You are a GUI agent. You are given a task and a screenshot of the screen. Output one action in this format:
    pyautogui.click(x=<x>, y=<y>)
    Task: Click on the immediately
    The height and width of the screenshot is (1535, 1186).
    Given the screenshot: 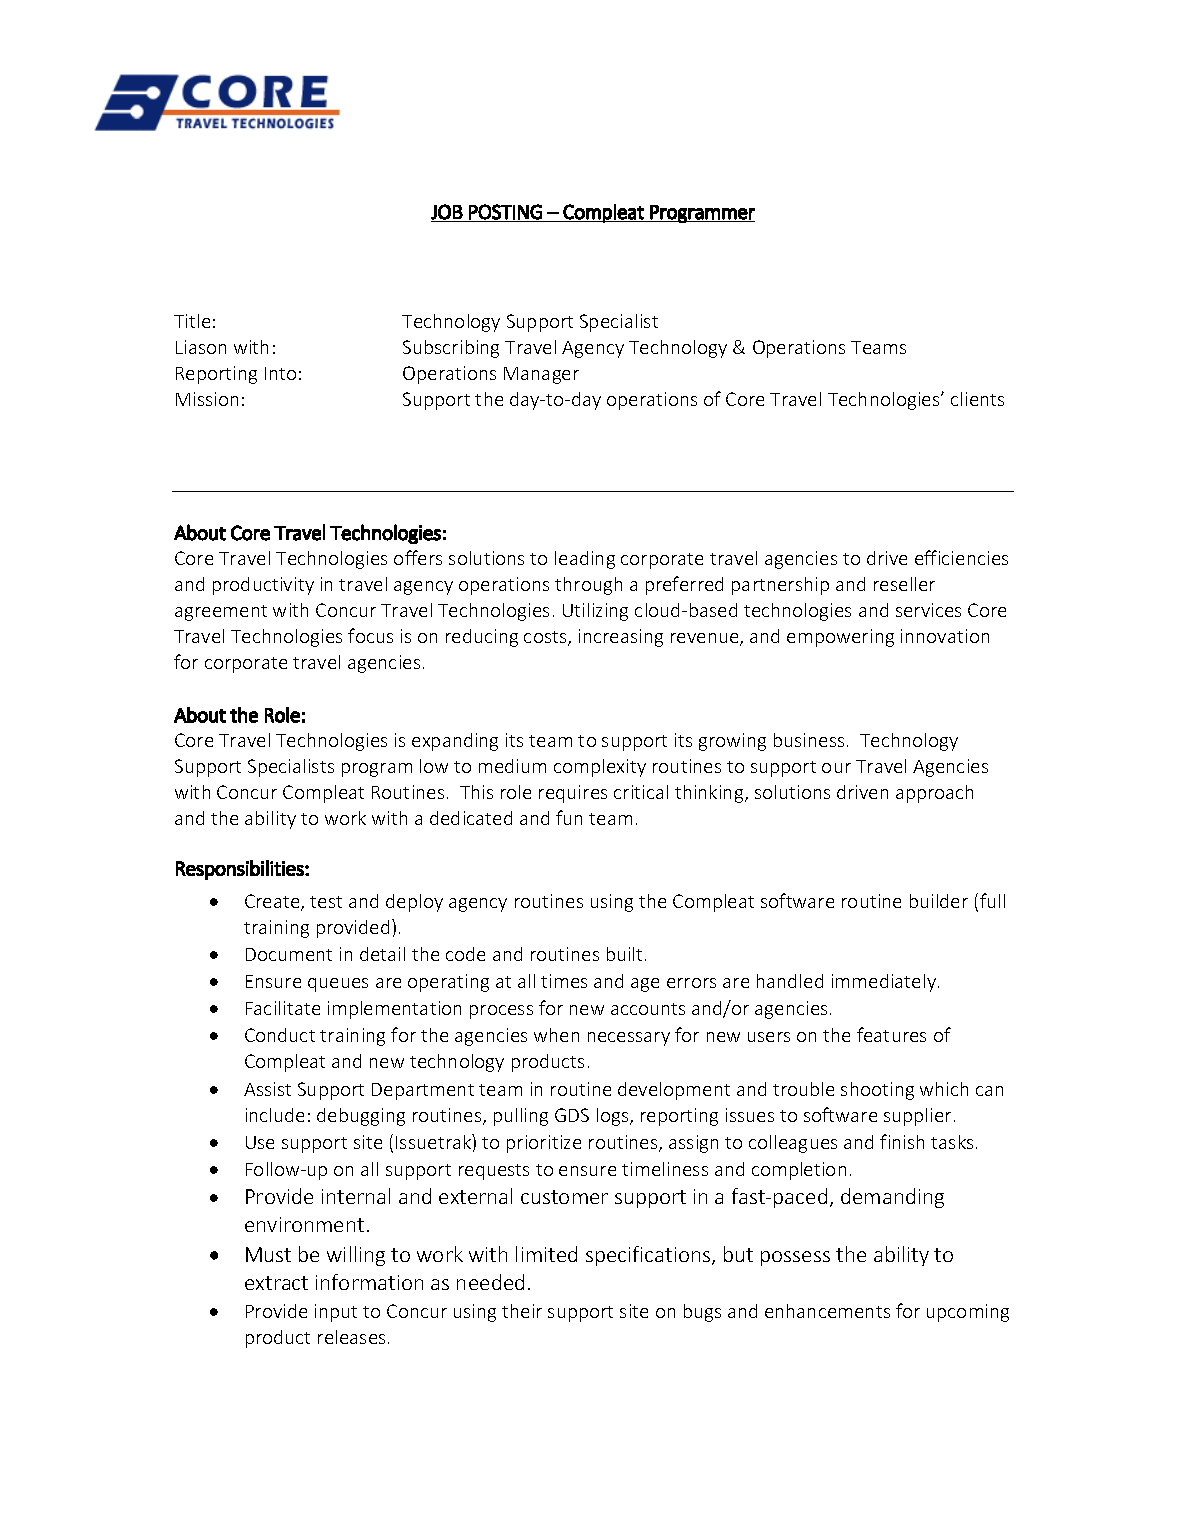 What is the action you would take?
    pyautogui.click(x=885, y=983)
